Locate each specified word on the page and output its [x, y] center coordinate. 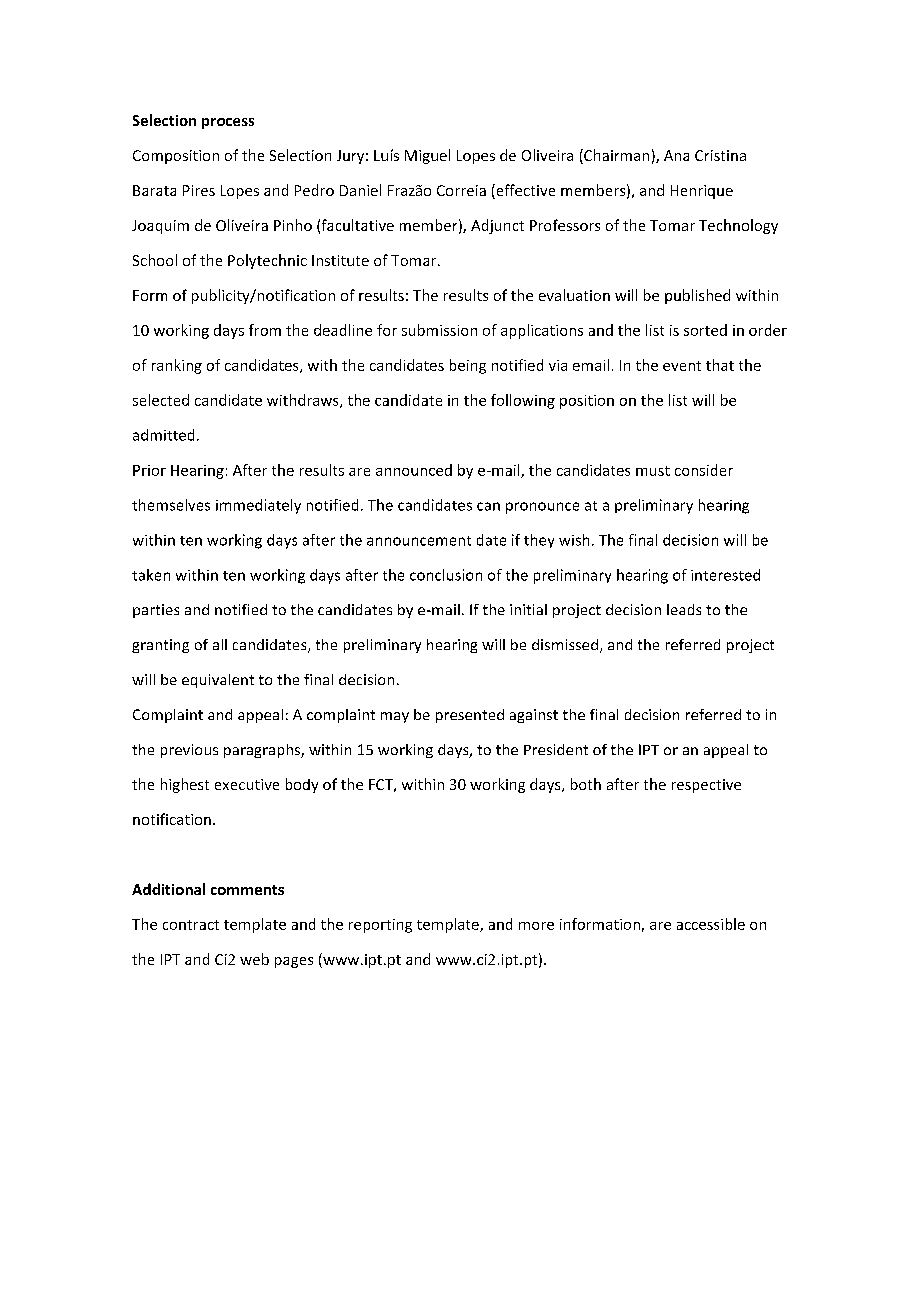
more [536, 926]
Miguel [427, 156]
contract [191, 925]
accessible [711, 924]
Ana [676, 155]
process [228, 123]
